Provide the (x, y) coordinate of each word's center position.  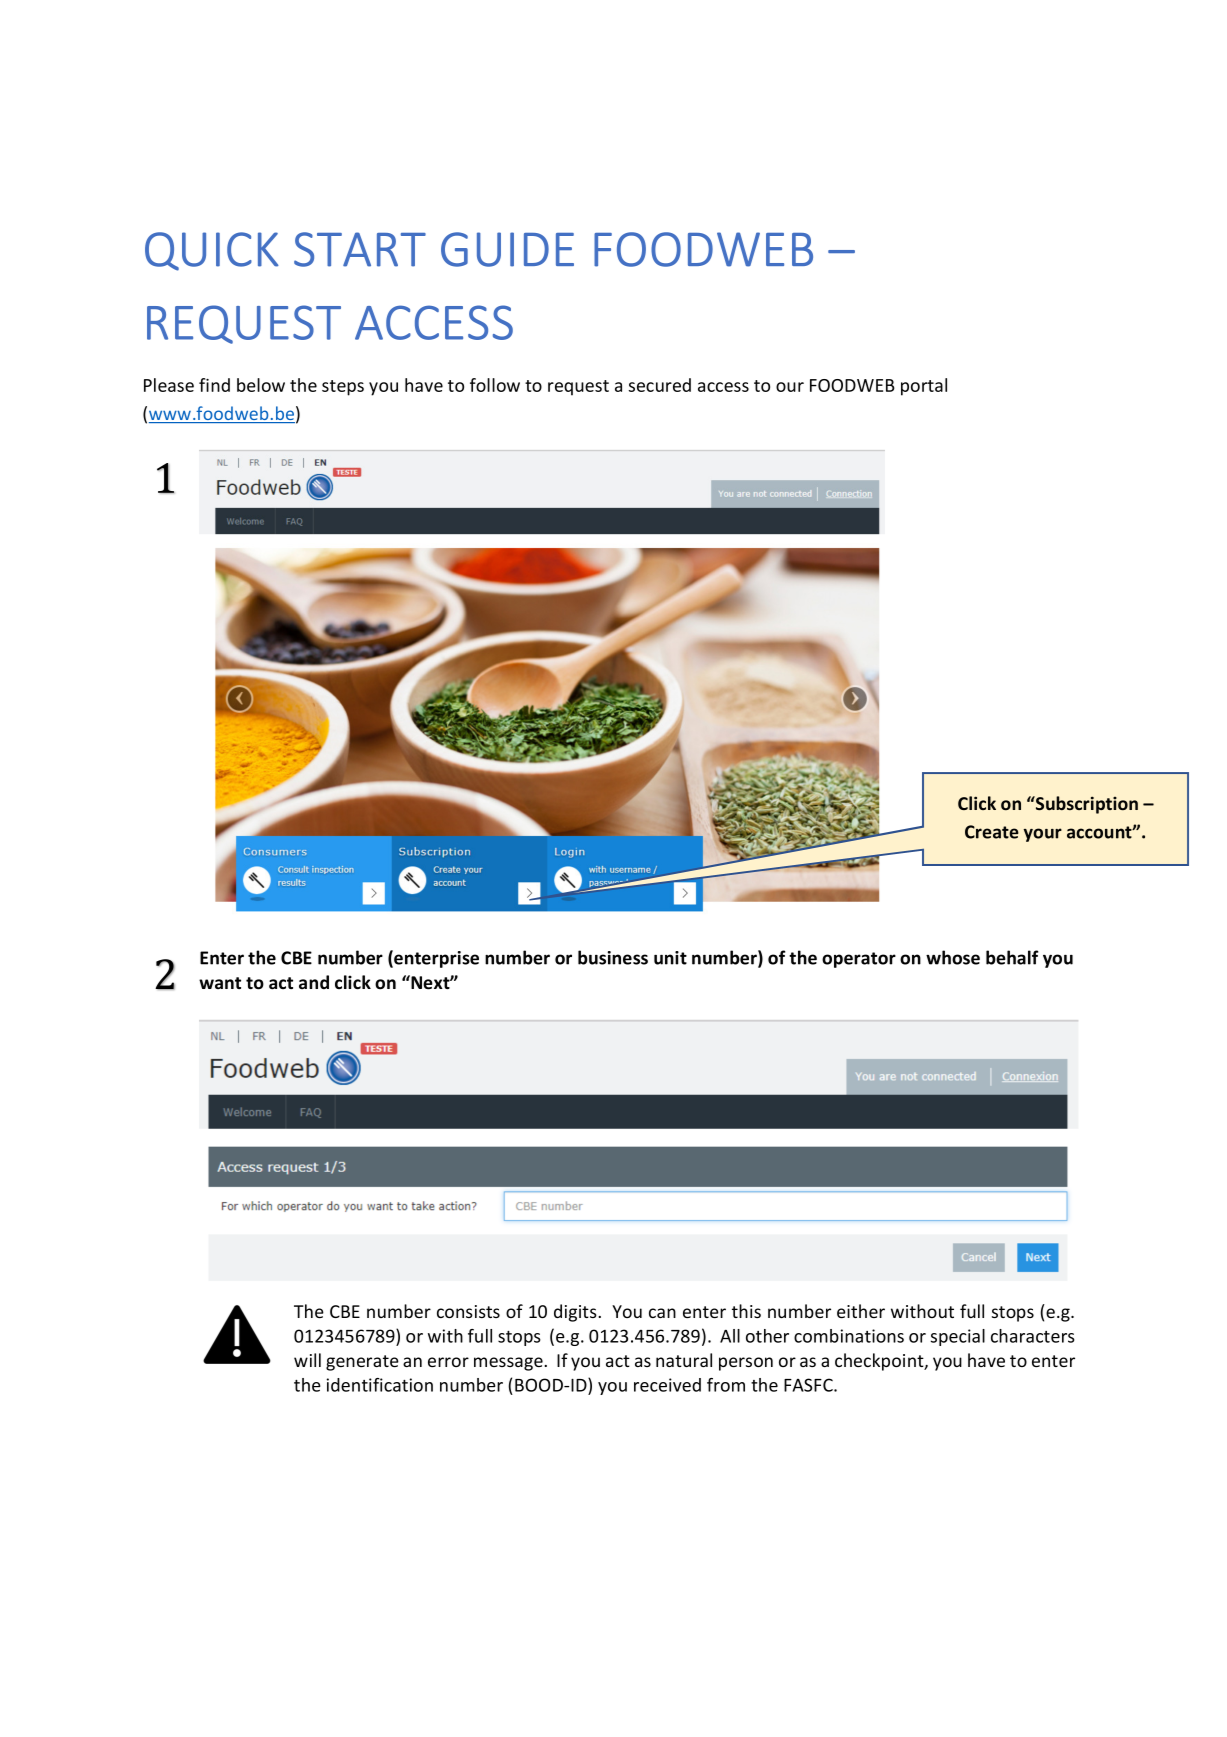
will (307, 1360)
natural (684, 1360)
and (314, 982)
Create (992, 832)
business (613, 957)
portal (924, 387)
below (261, 385)
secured (660, 385)
